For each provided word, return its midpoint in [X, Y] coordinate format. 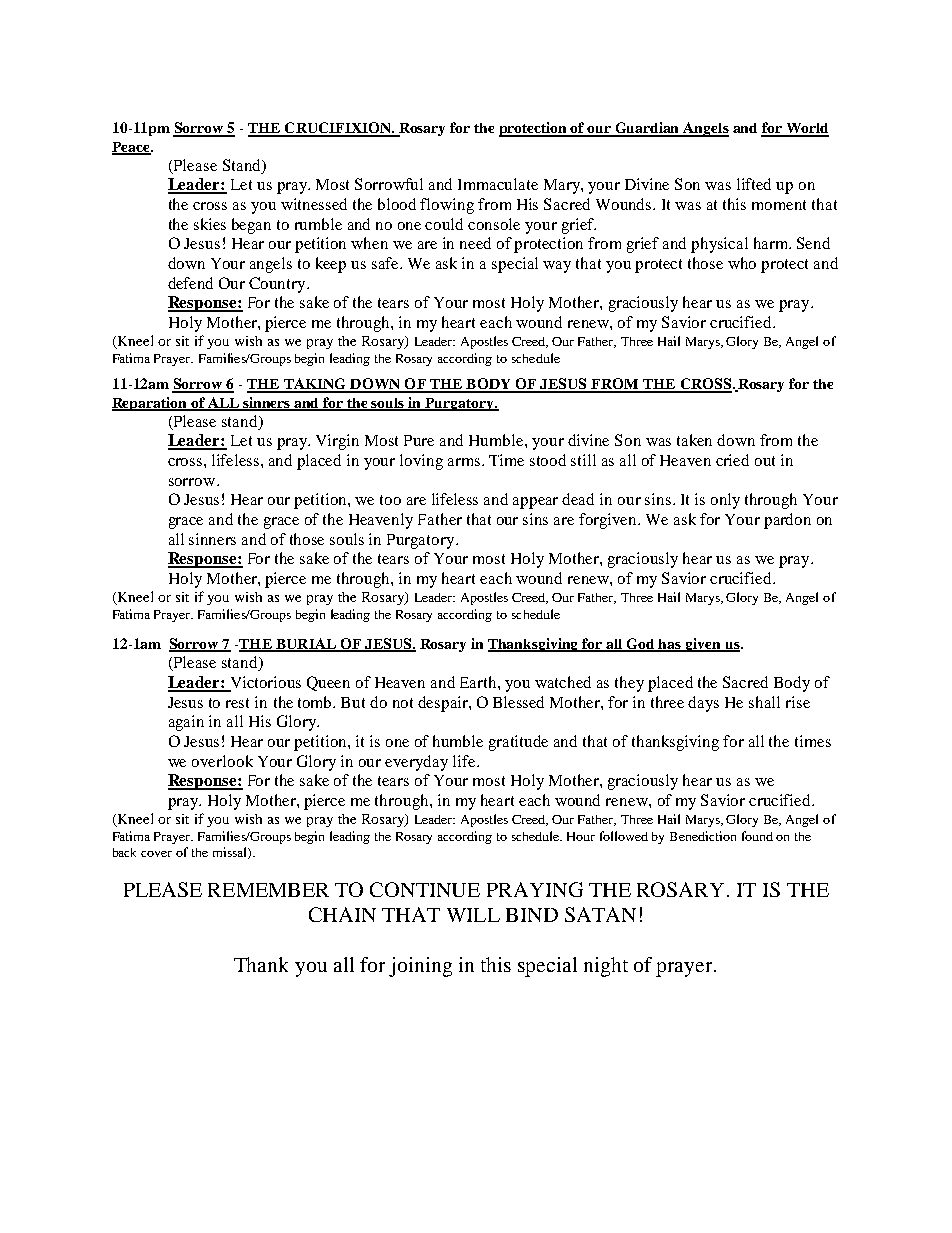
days [703, 704]
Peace [132, 148]
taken [694, 440]
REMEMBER [268, 890]
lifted [754, 184]
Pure [419, 440]
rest [237, 703]
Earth [479, 682]
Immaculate [498, 184]
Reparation [150, 404]
